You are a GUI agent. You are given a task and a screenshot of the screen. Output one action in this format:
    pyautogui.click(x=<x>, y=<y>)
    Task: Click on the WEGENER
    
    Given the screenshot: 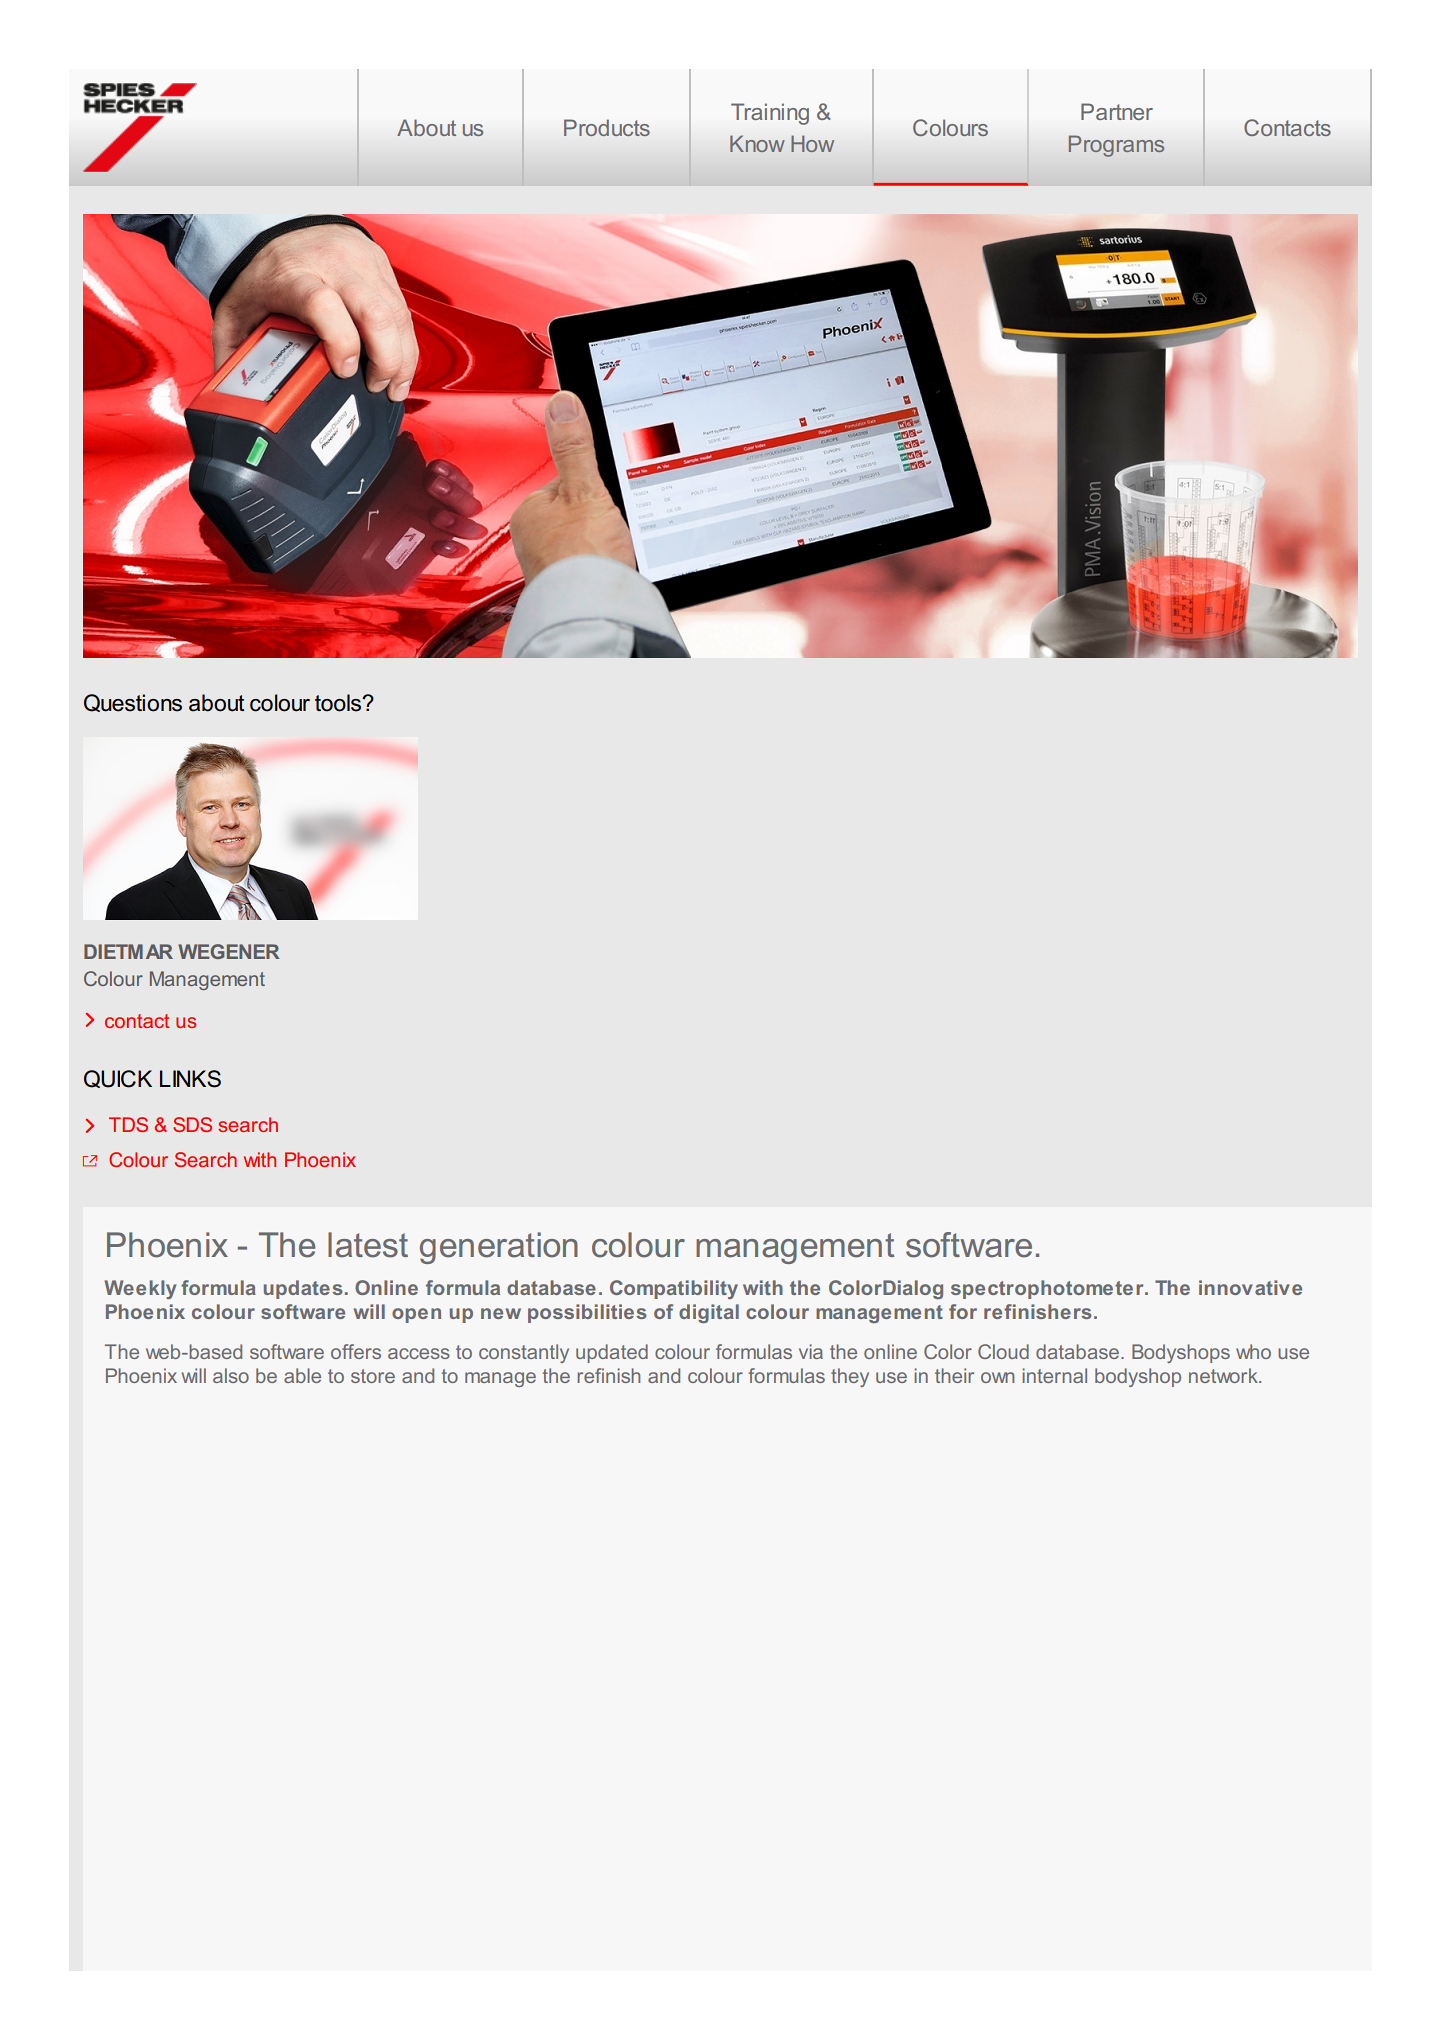 What is the action you would take?
    pyautogui.click(x=229, y=951)
